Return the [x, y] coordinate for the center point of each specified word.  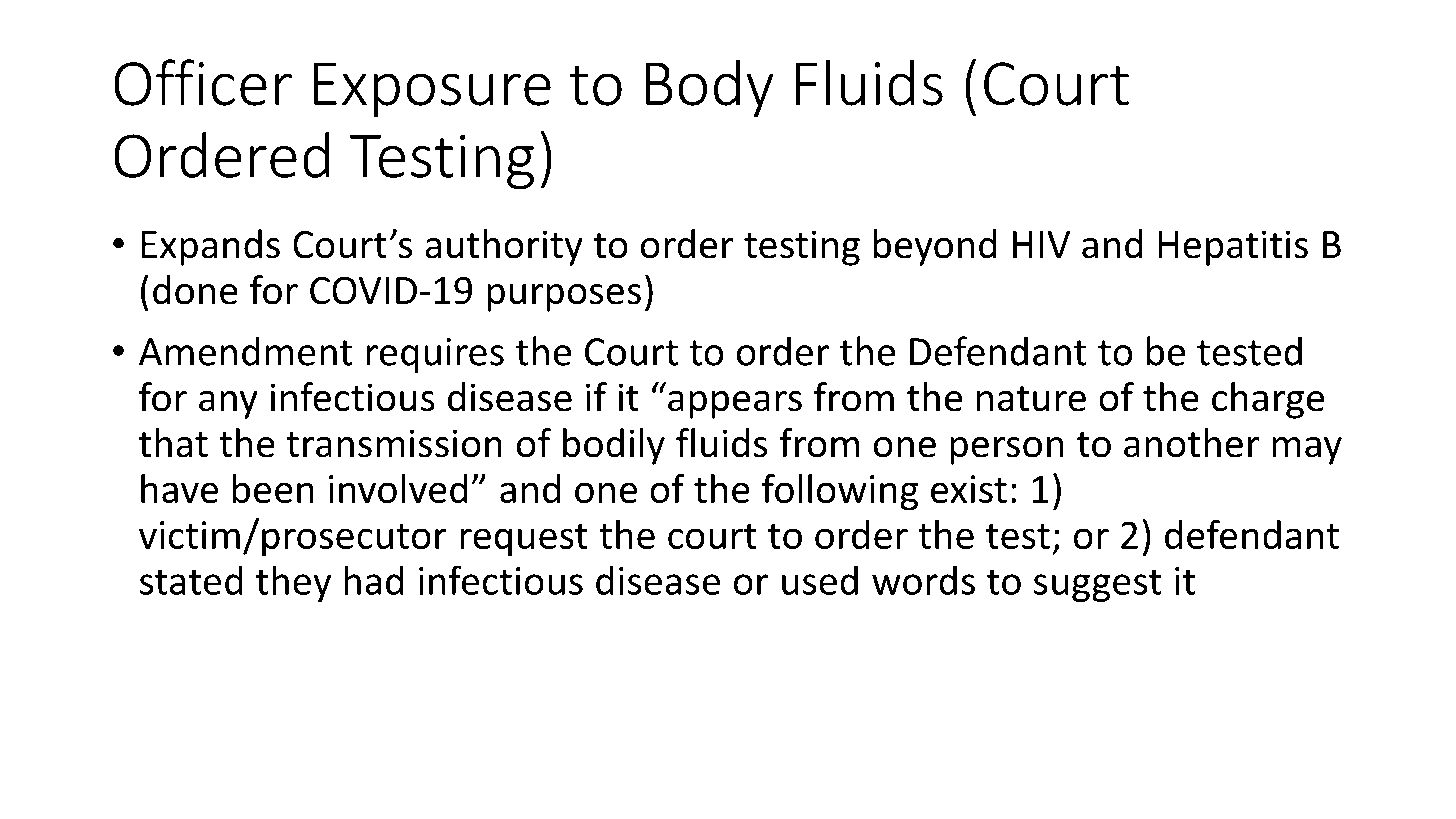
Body [710, 88]
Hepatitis [1233, 248]
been [273, 488]
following [840, 492]
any [228, 405]
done [195, 290]
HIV [1041, 244]
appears [735, 405]
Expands [211, 247]
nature [1031, 399]
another [1191, 443]
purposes [564, 298]
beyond [935, 247]
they [293, 583]
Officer [203, 82]
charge [1268, 400]
